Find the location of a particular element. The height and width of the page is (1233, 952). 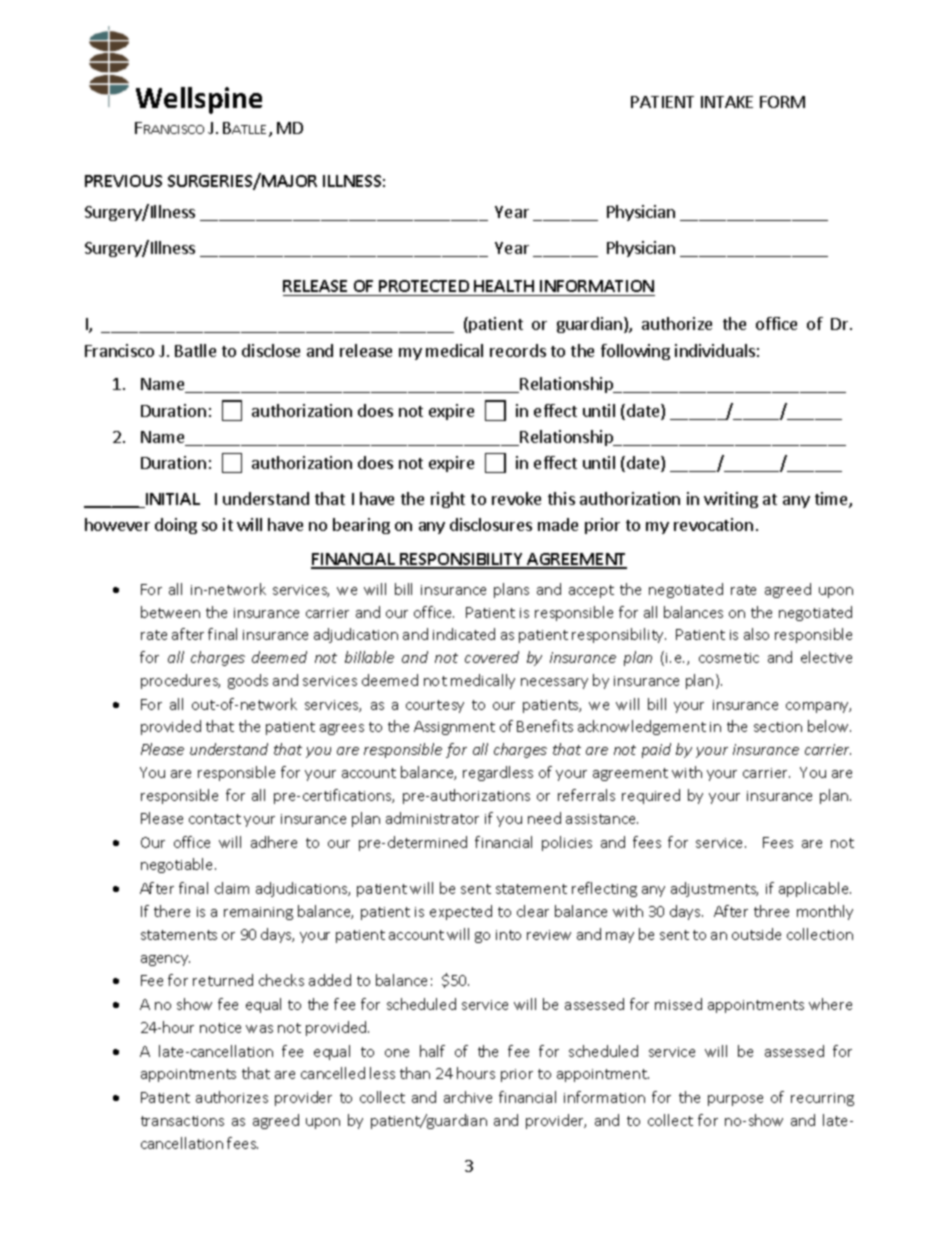

records is located at coordinates (518, 350).
